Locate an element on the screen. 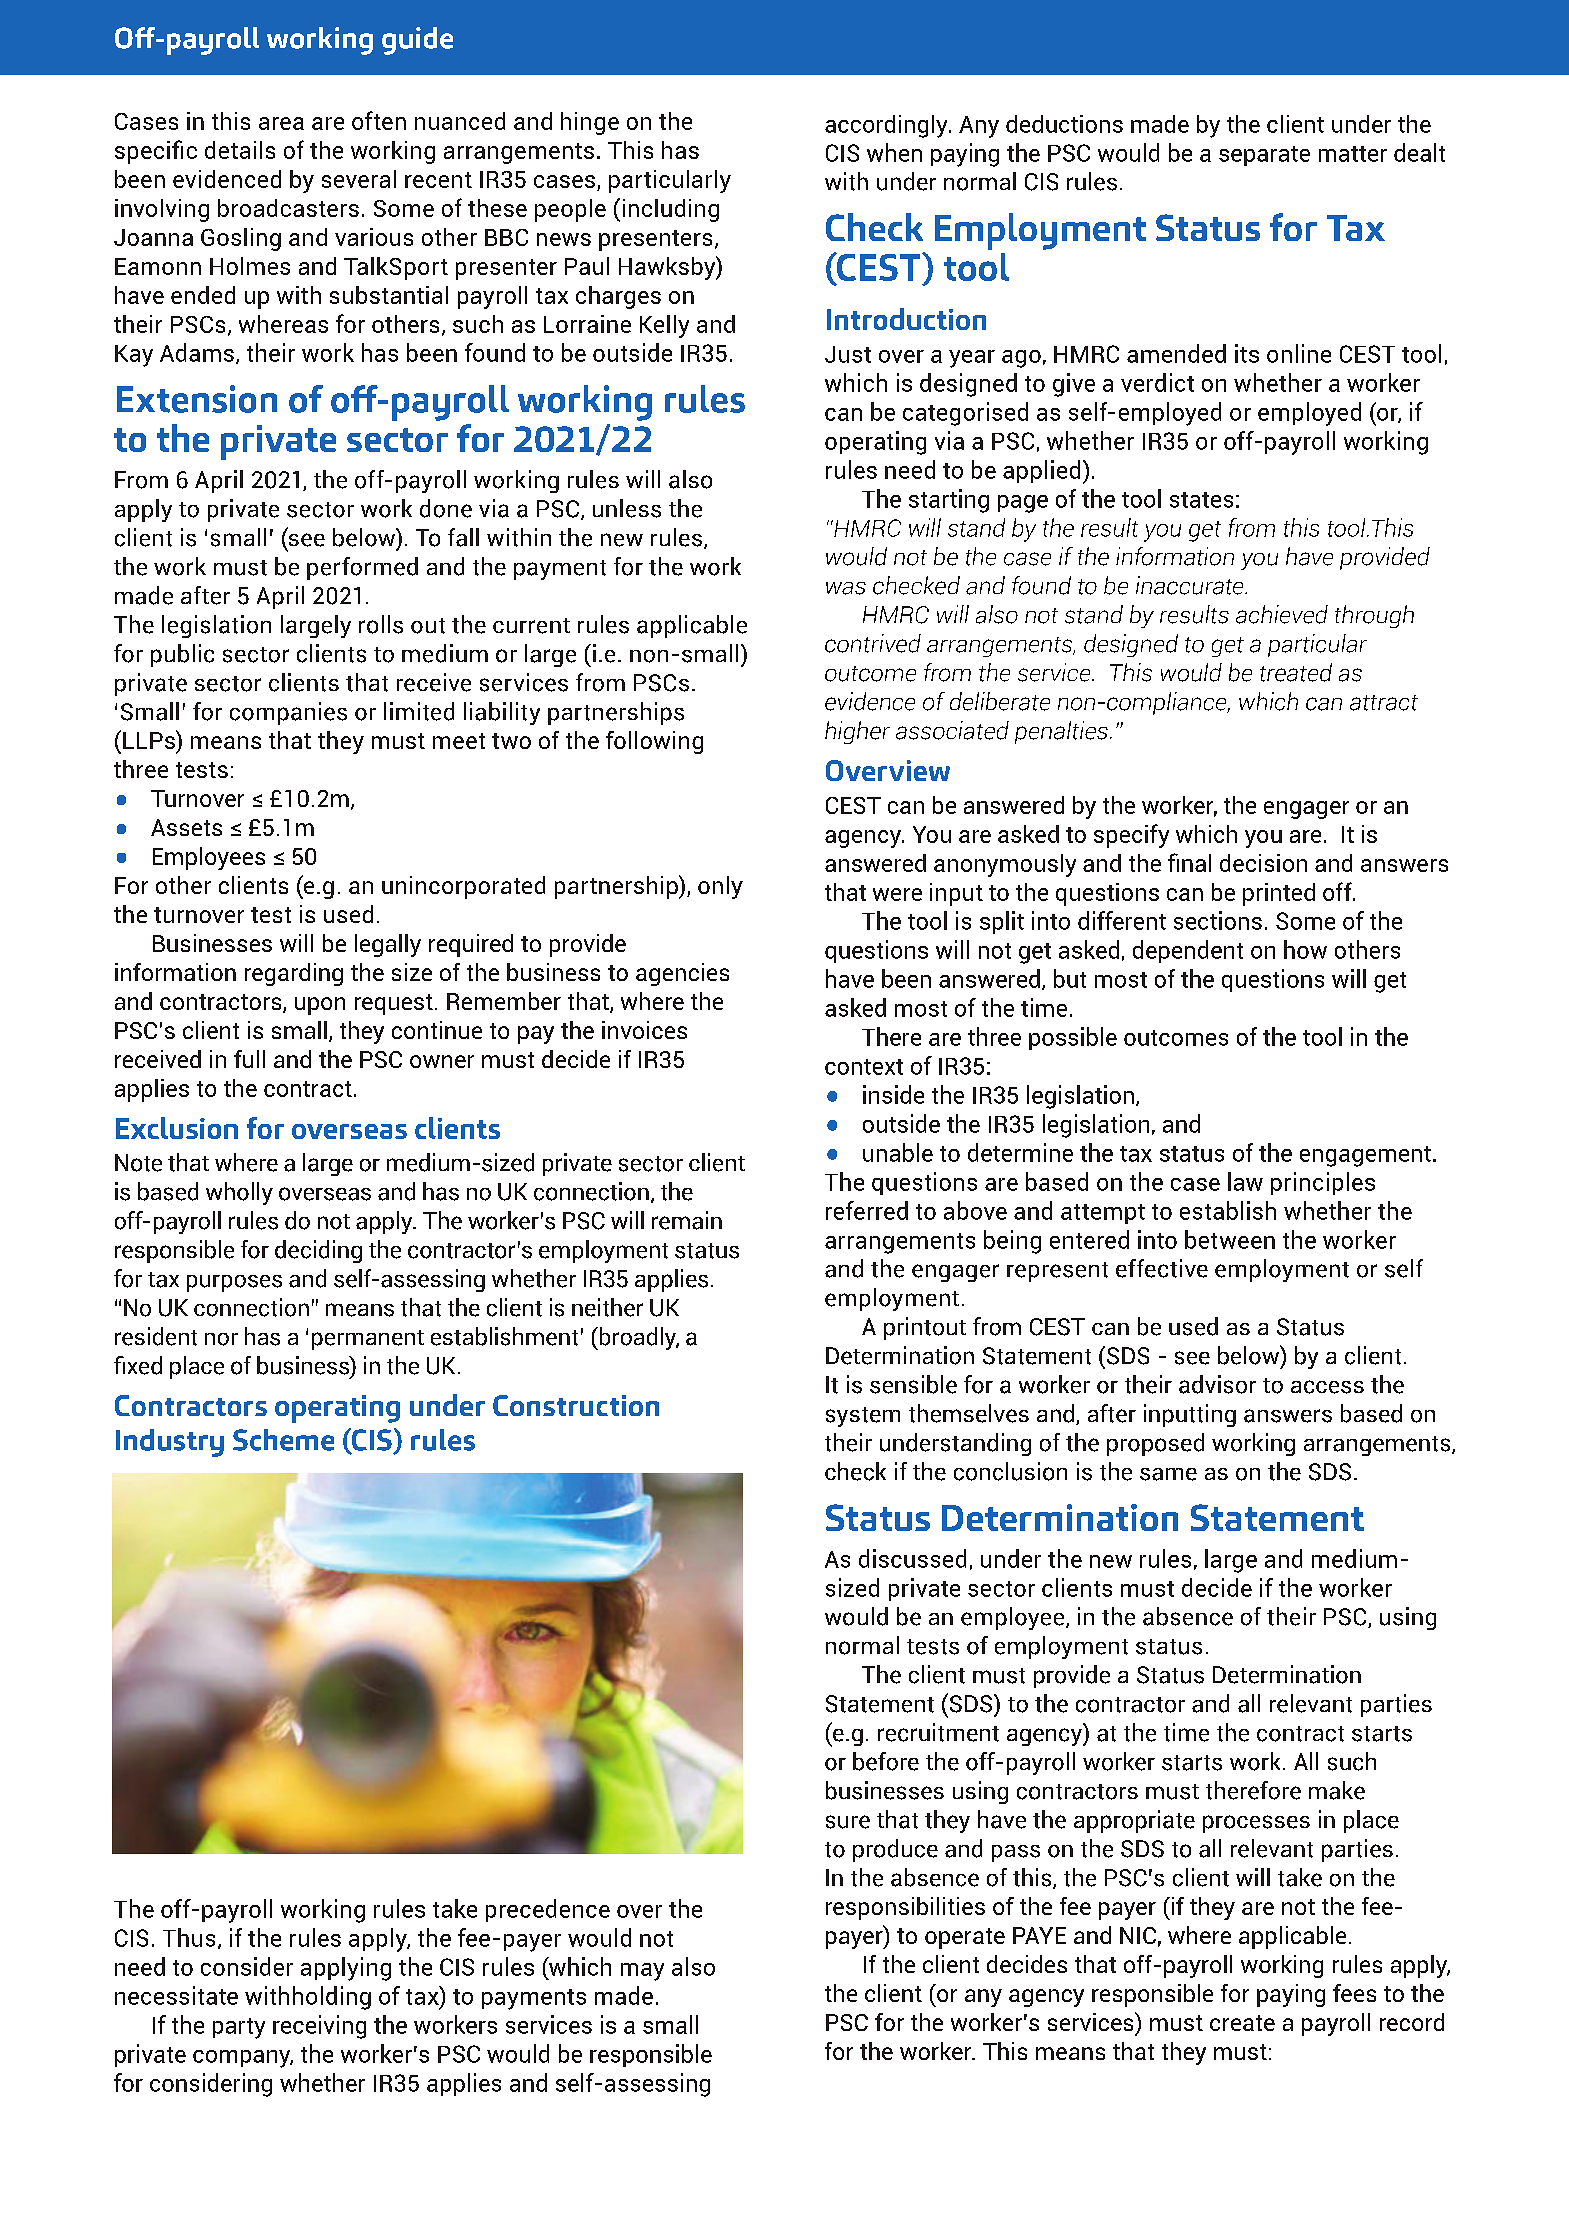  treated is located at coordinates (1296, 672).
